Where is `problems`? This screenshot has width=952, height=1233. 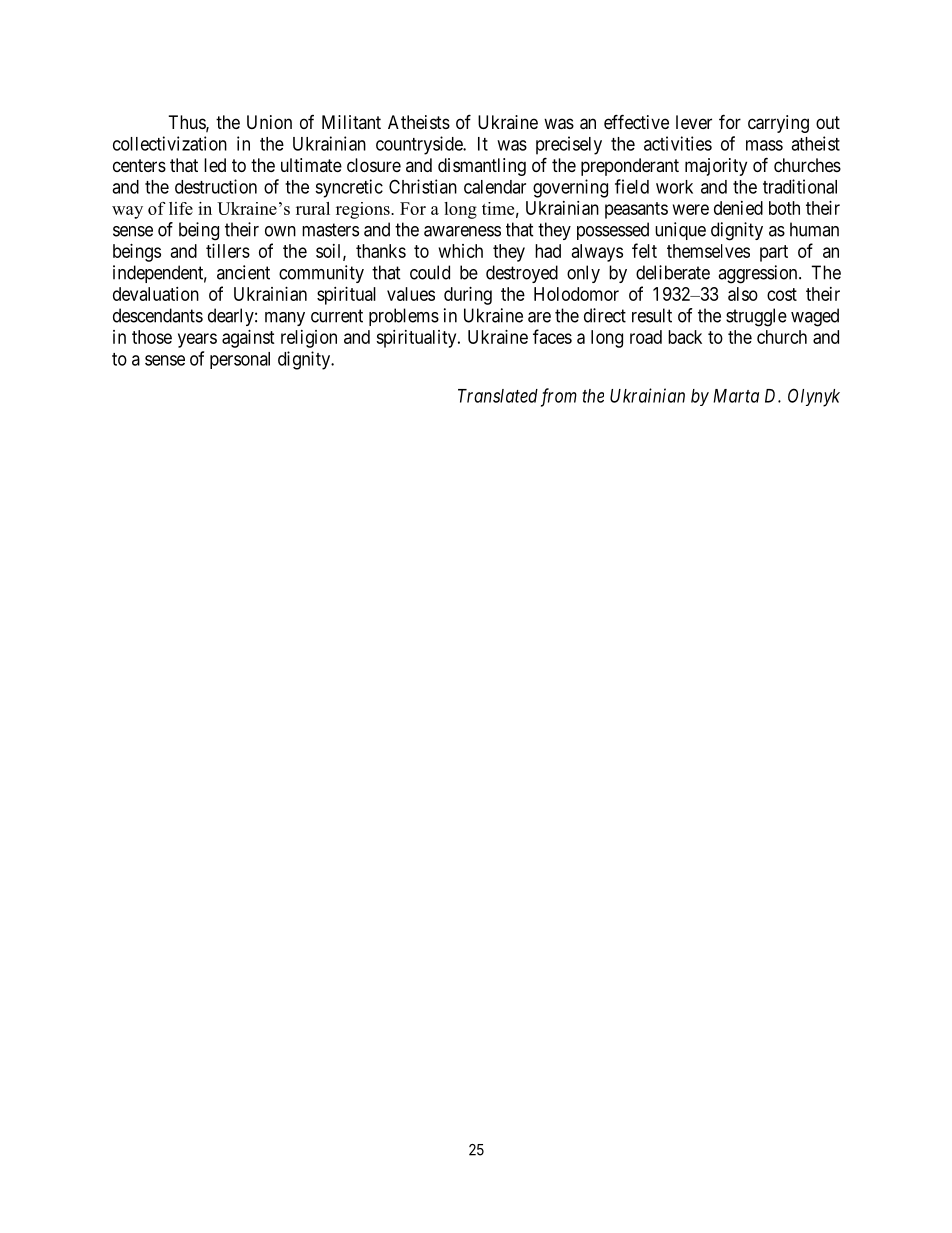
problems is located at coordinates (404, 317).
